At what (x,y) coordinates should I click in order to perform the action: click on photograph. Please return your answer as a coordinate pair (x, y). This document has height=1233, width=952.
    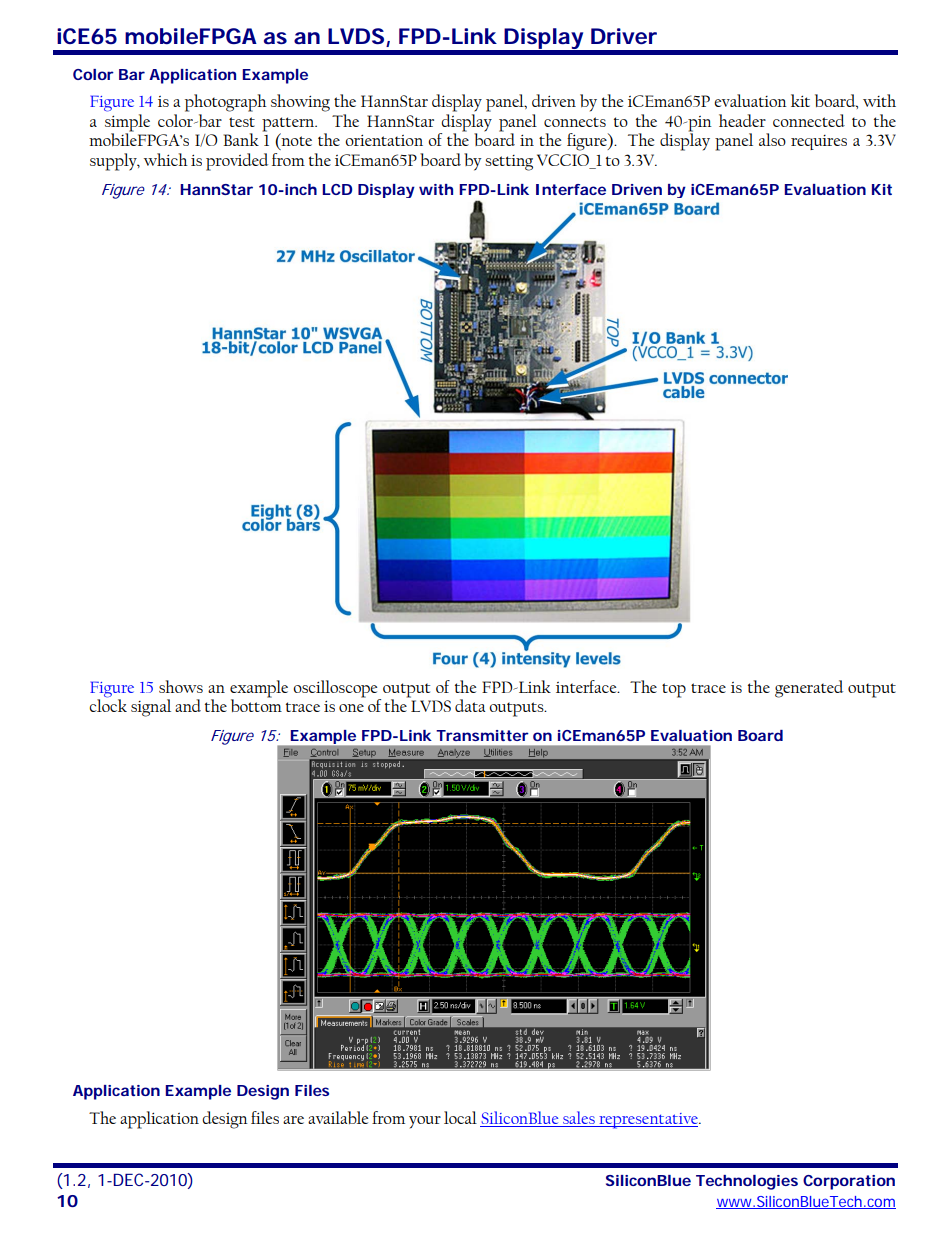
    Looking at the image, I should click on (226, 103).
